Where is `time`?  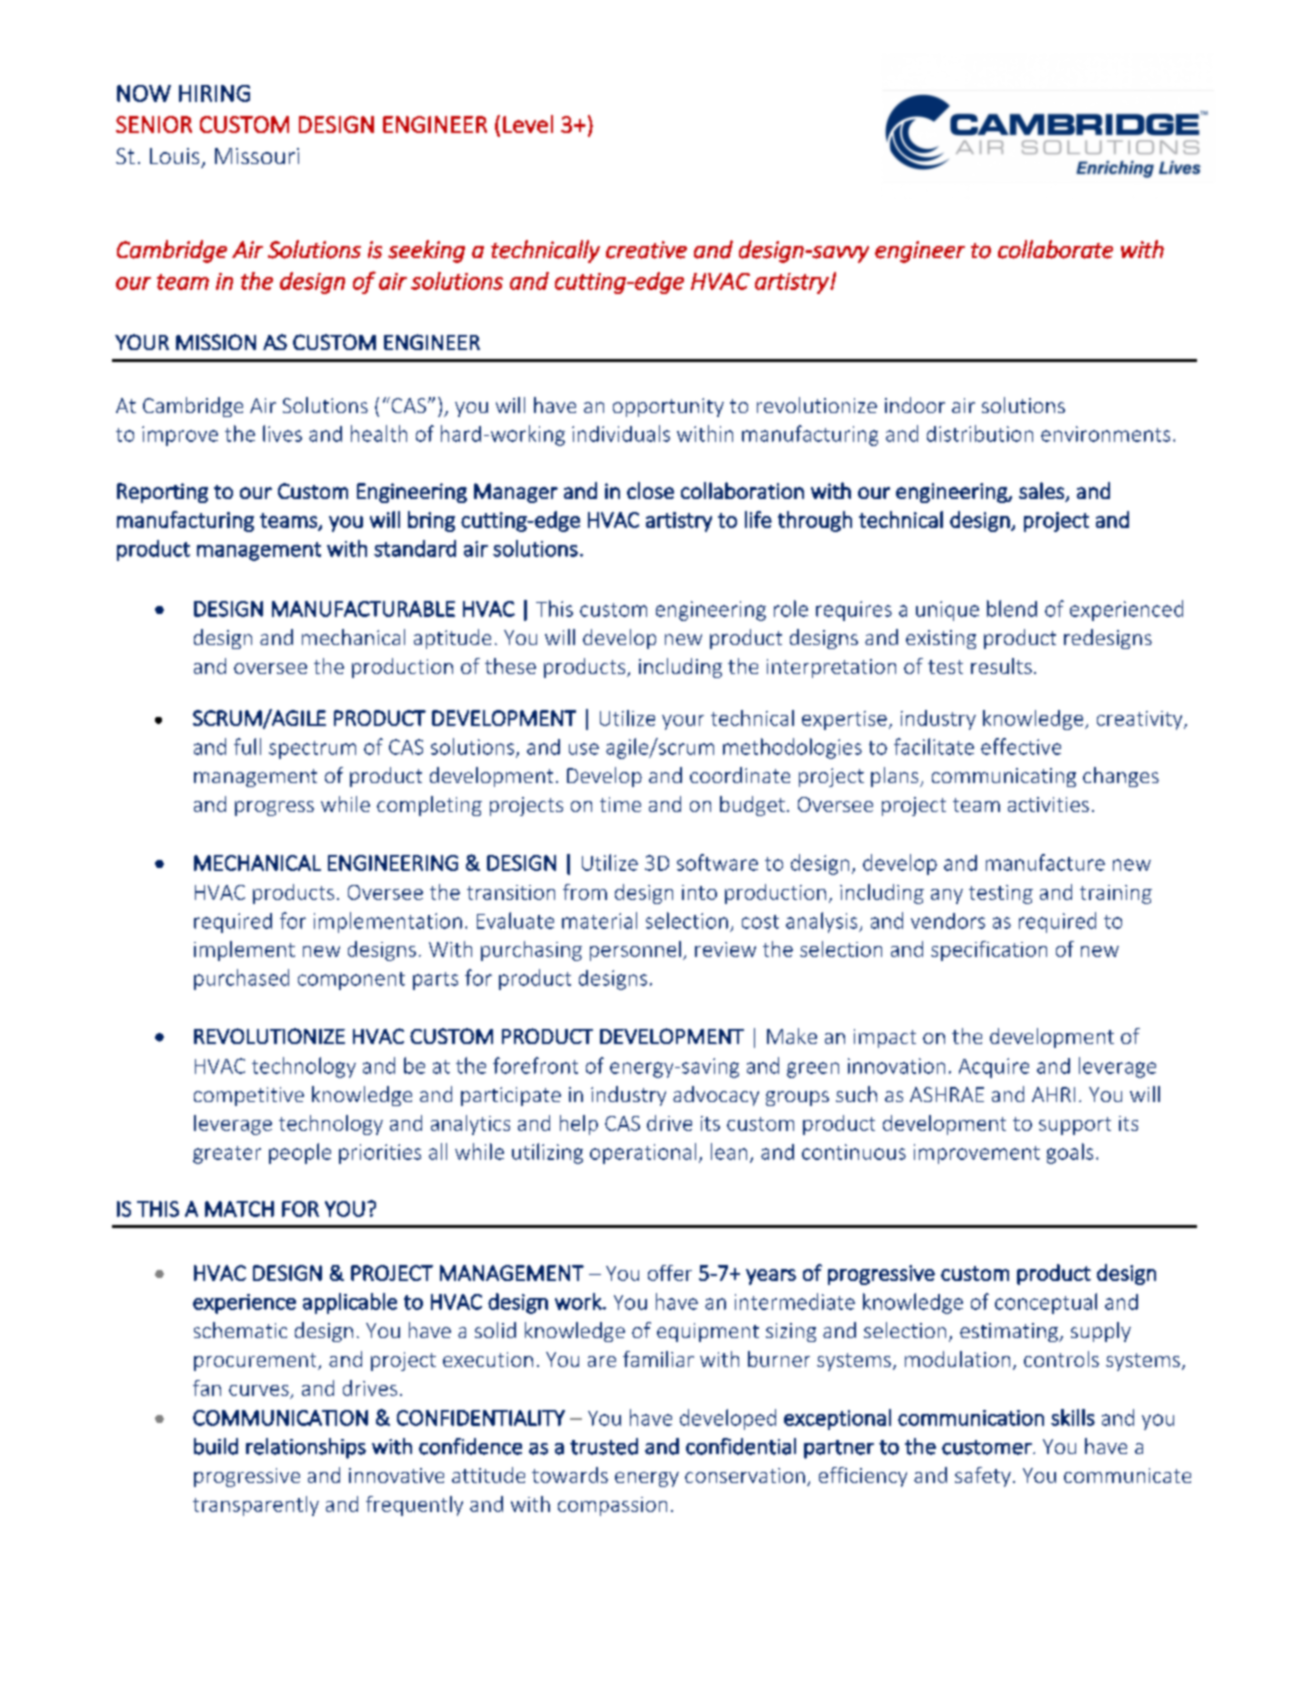
time is located at coordinates (620, 804).
